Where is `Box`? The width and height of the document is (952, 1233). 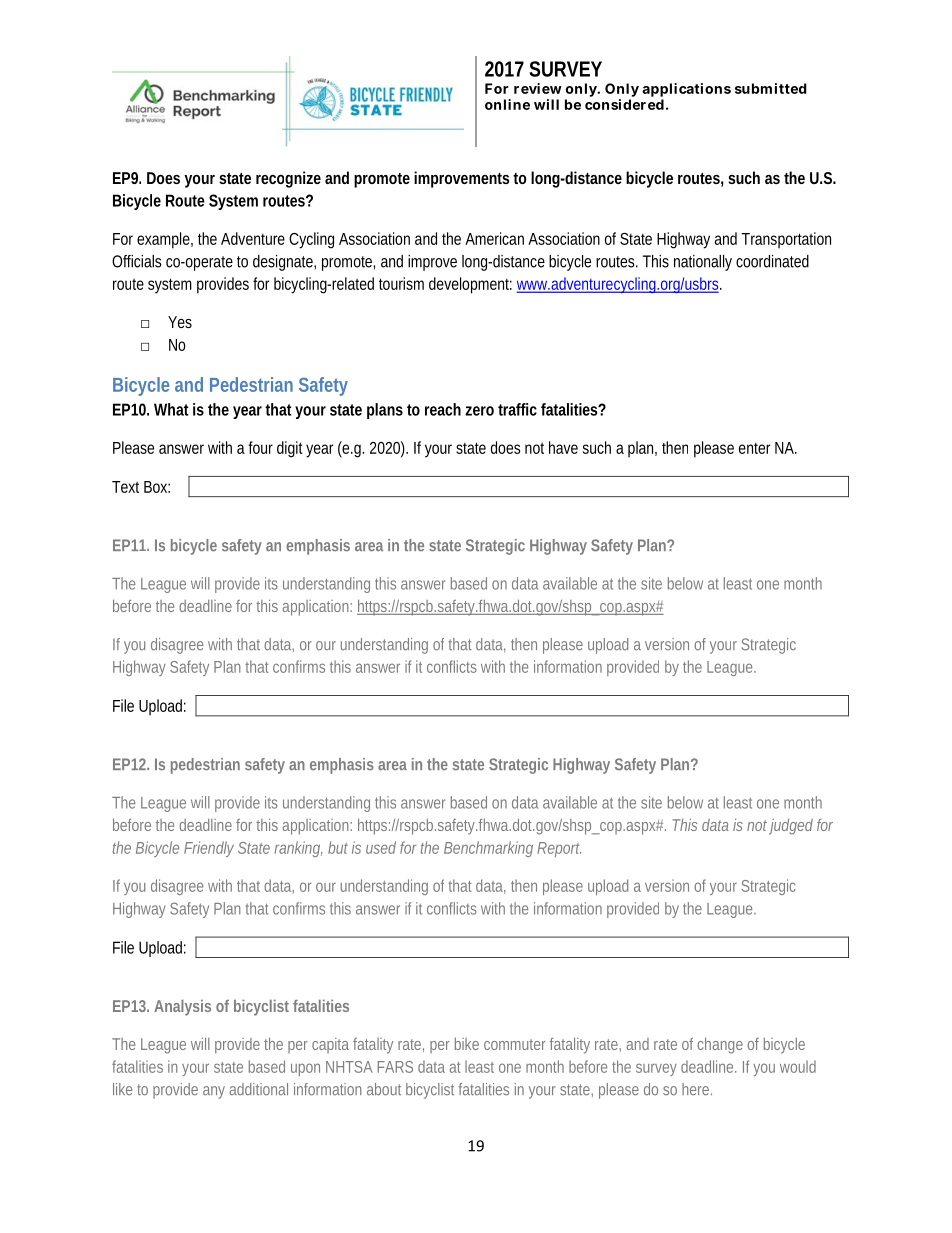 Box is located at coordinates (157, 487).
